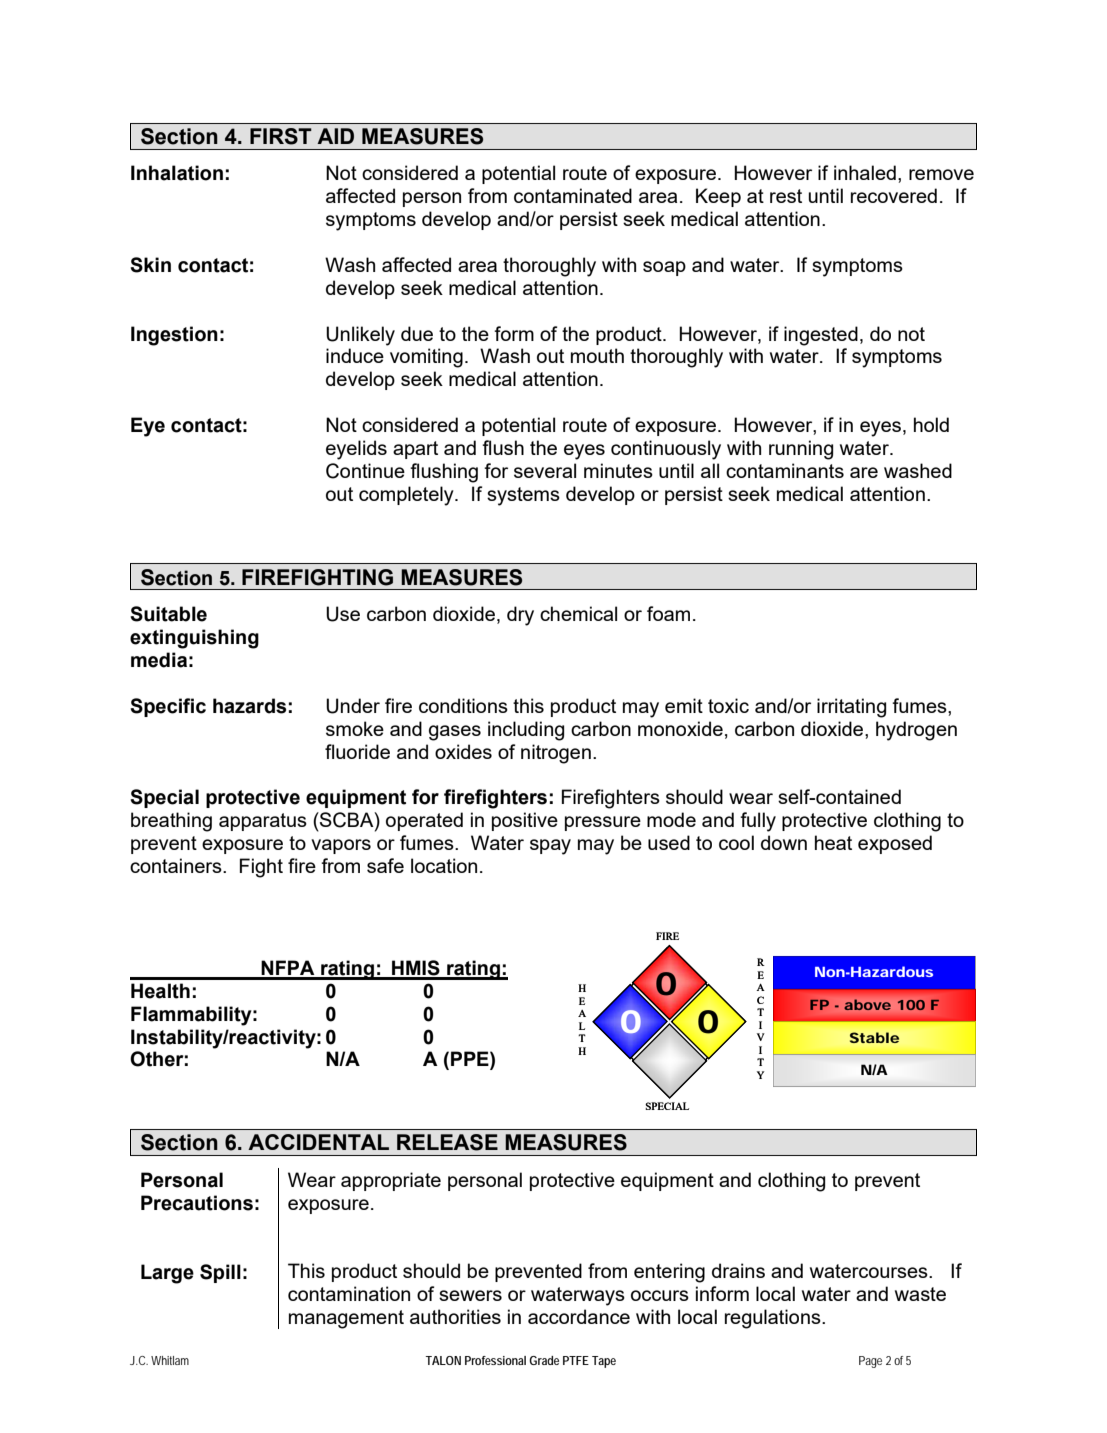 This page has width=1107, height=1433. What do you see at coordinates (578, 613) in the page?
I see `chemical` at bounding box center [578, 613].
